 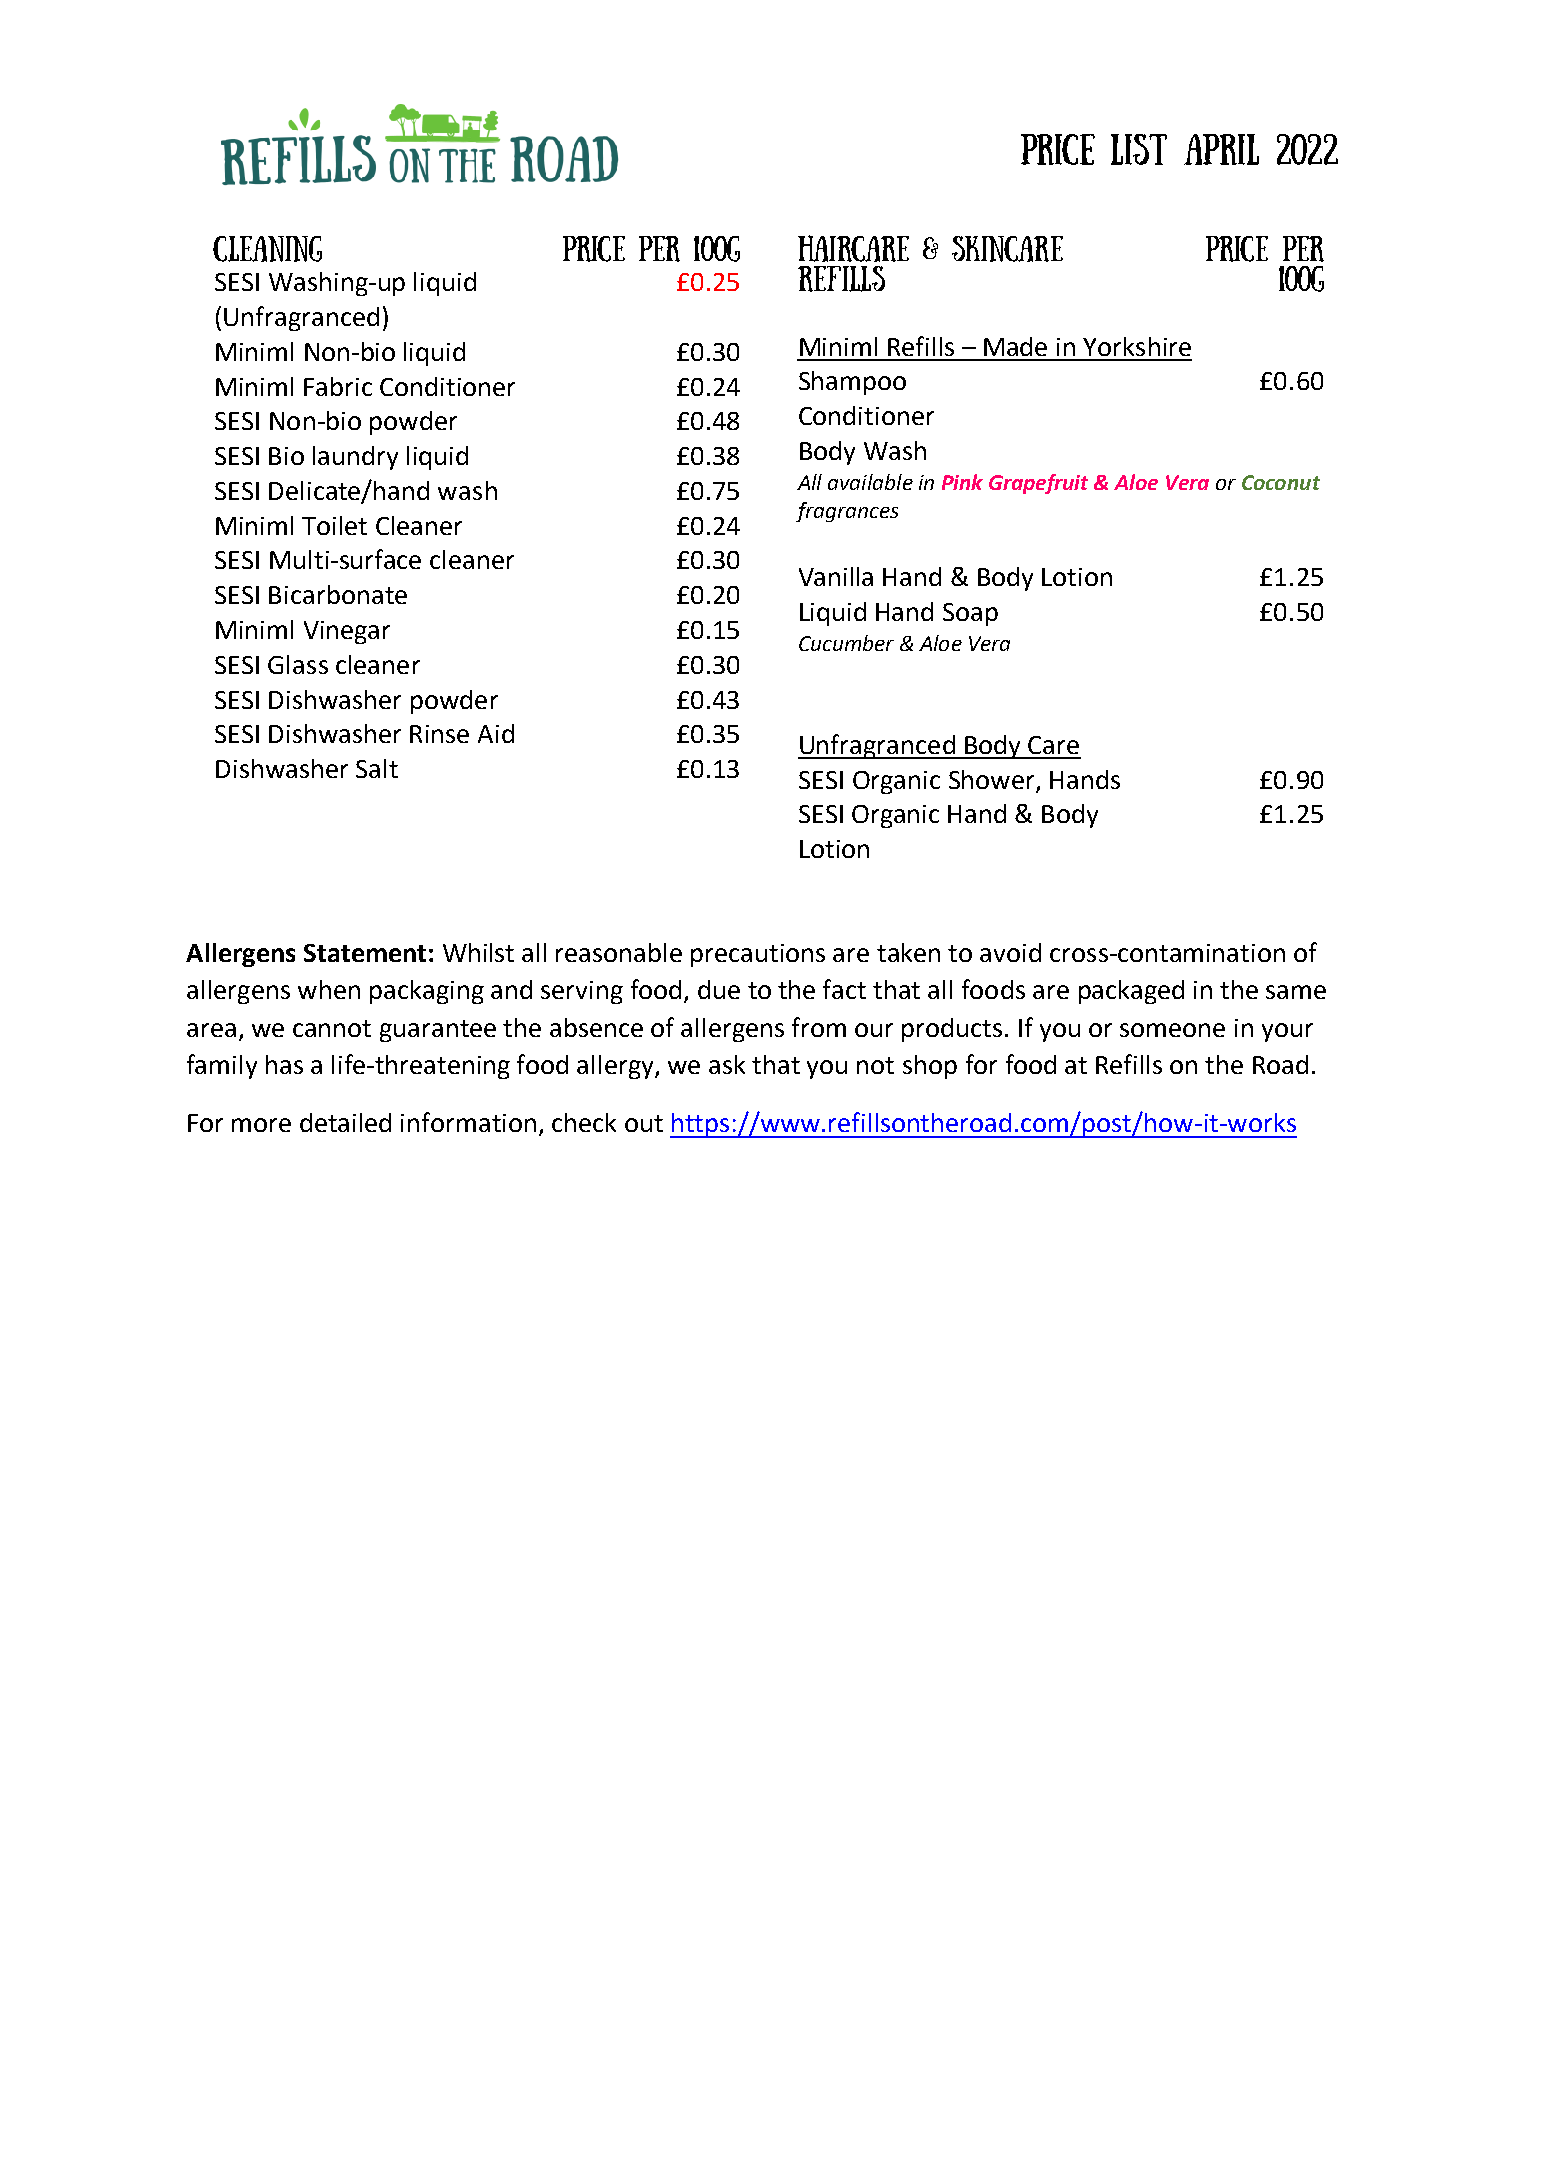 What do you see at coordinates (377, 768) in the screenshot?
I see `Salt` at bounding box center [377, 768].
